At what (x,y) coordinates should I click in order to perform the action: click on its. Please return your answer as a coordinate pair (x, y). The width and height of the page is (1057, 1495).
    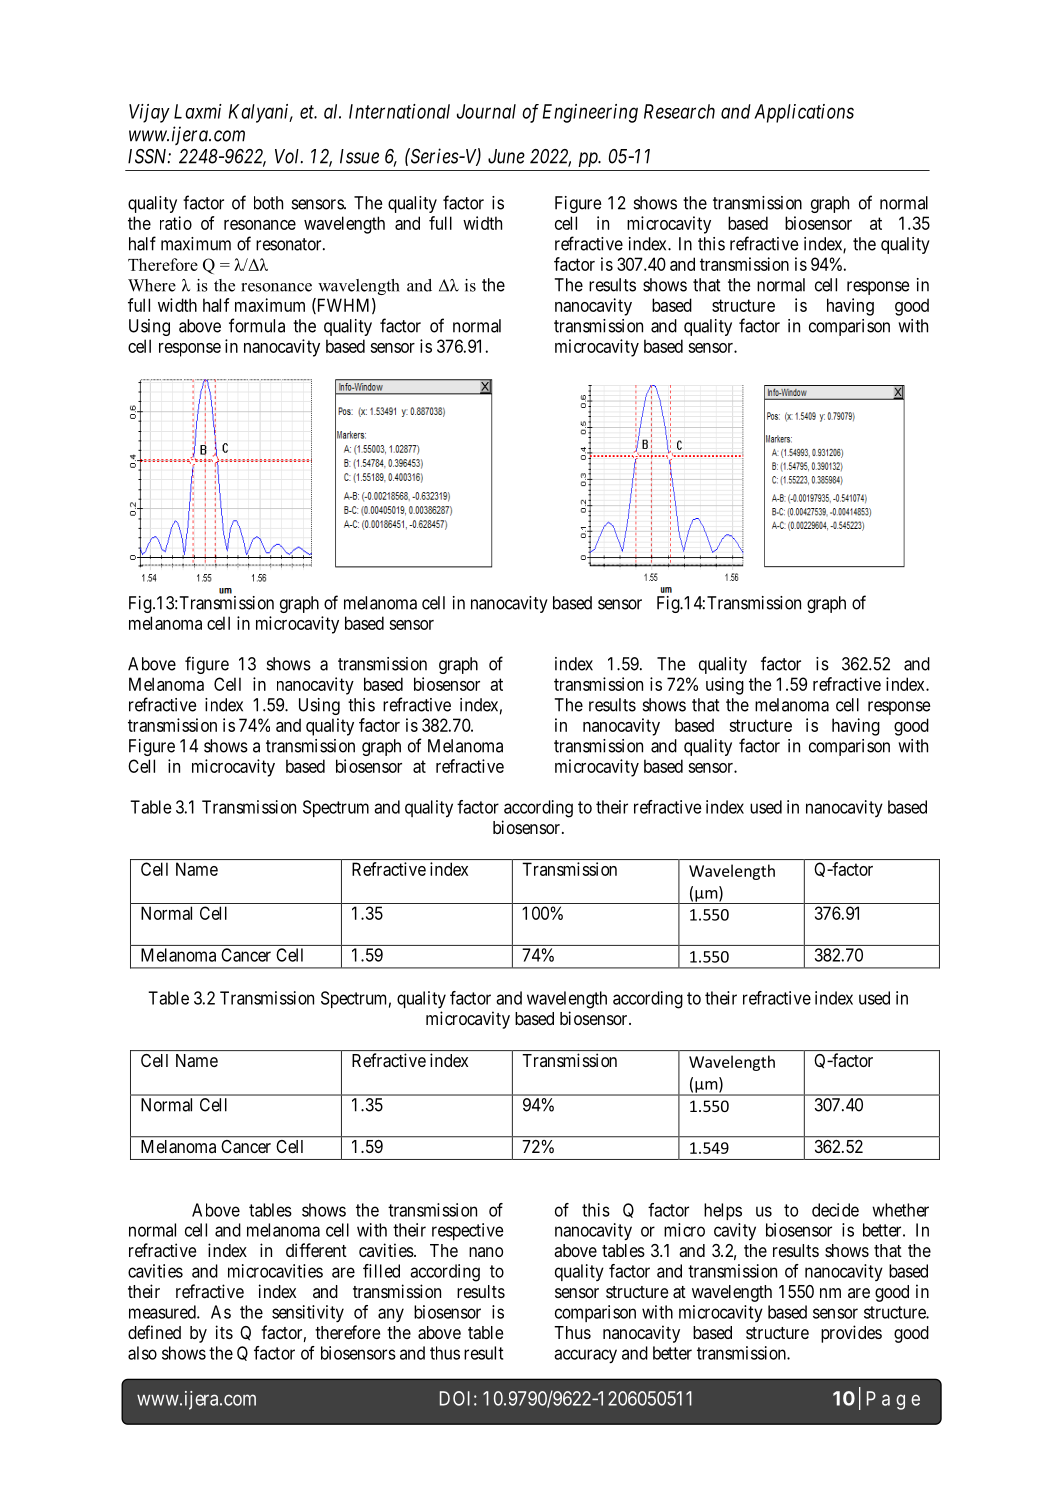
    Looking at the image, I should click on (224, 1332).
